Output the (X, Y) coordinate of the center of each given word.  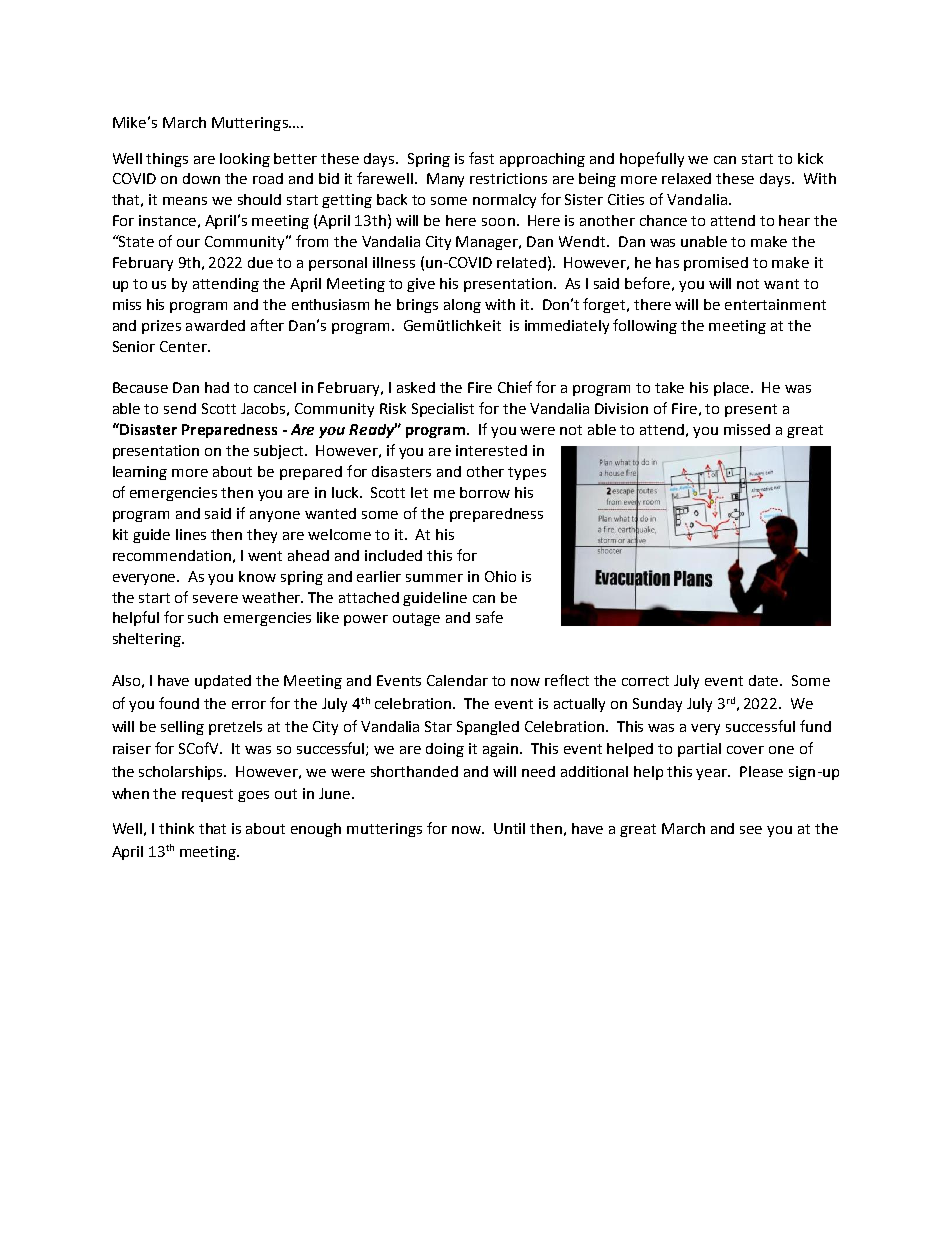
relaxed (686, 178)
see (751, 830)
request (207, 795)
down (201, 178)
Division (621, 408)
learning (140, 473)
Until (509, 828)
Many (445, 180)
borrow (485, 492)
